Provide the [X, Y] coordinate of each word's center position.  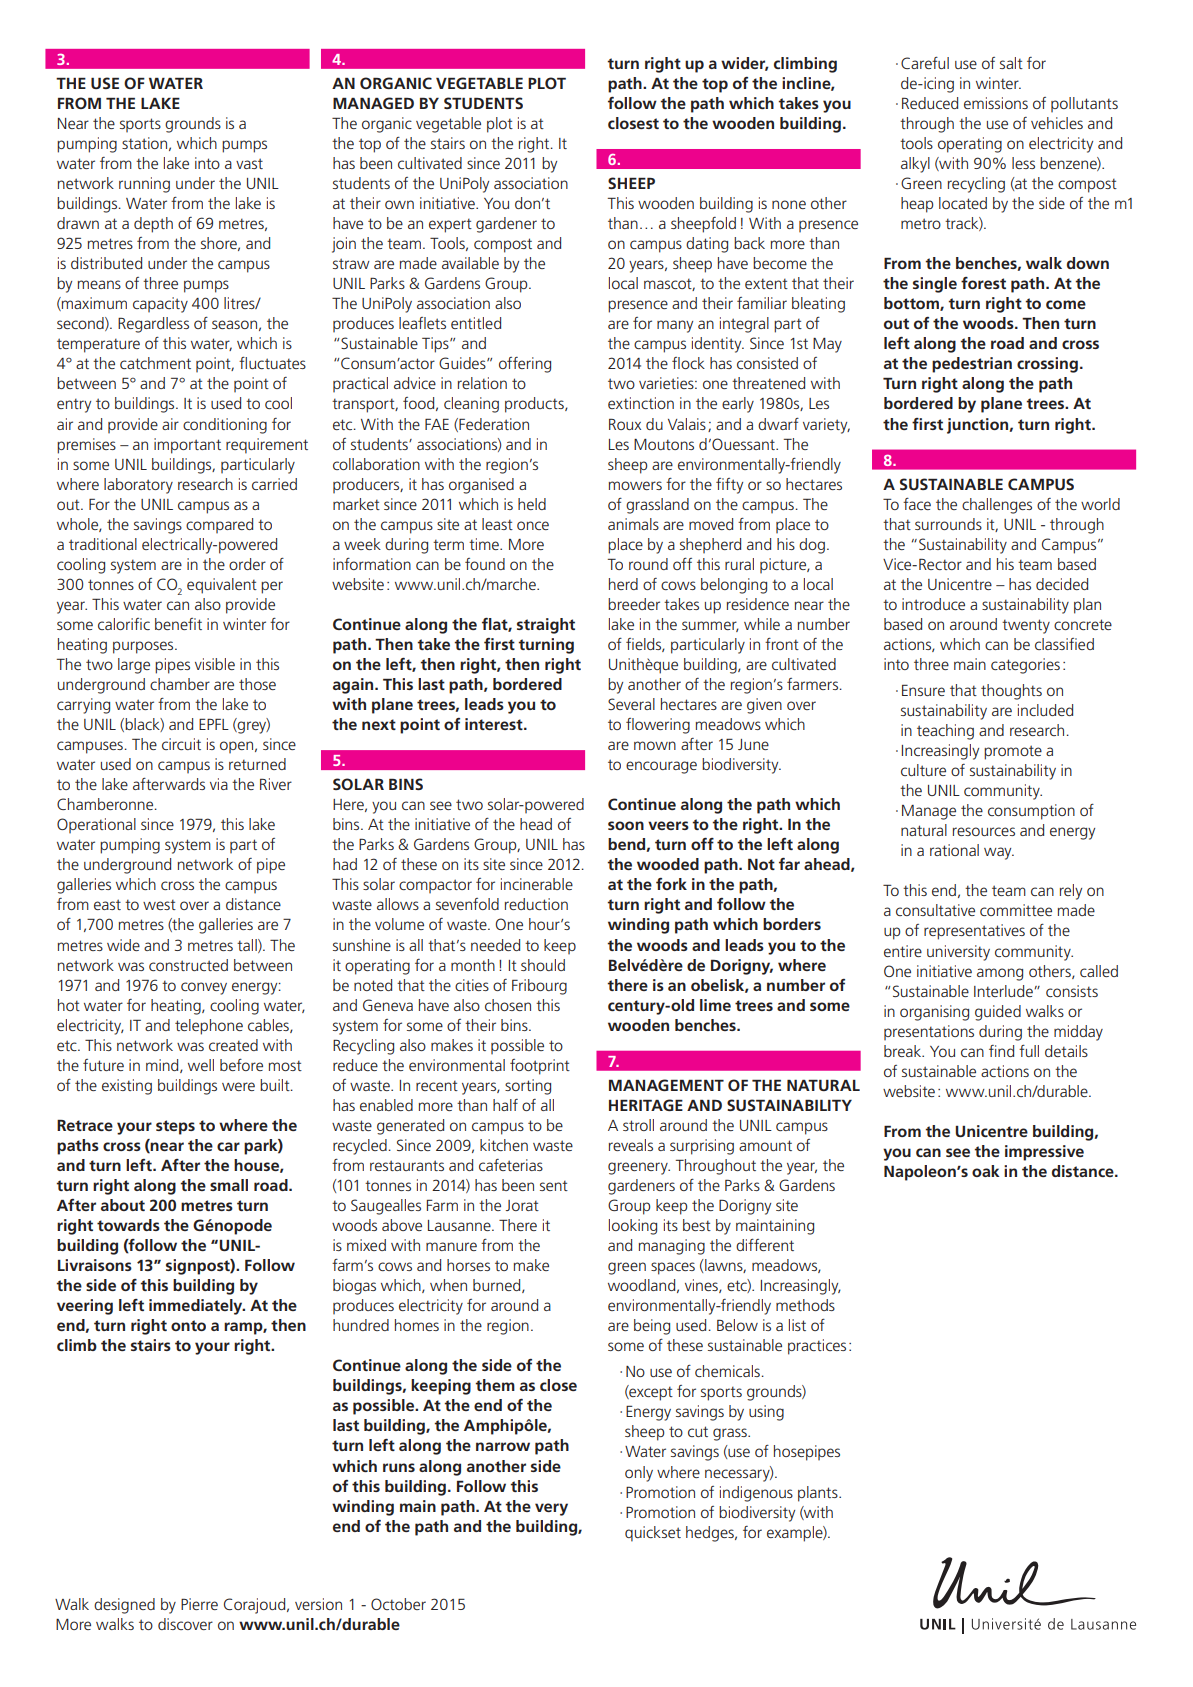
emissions [996, 103]
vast [249, 163]
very [551, 1509]
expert [450, 225]
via [219, 784]
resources [984, 831]
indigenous [756, 1494]
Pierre [199, 1604]
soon [626, 825]
